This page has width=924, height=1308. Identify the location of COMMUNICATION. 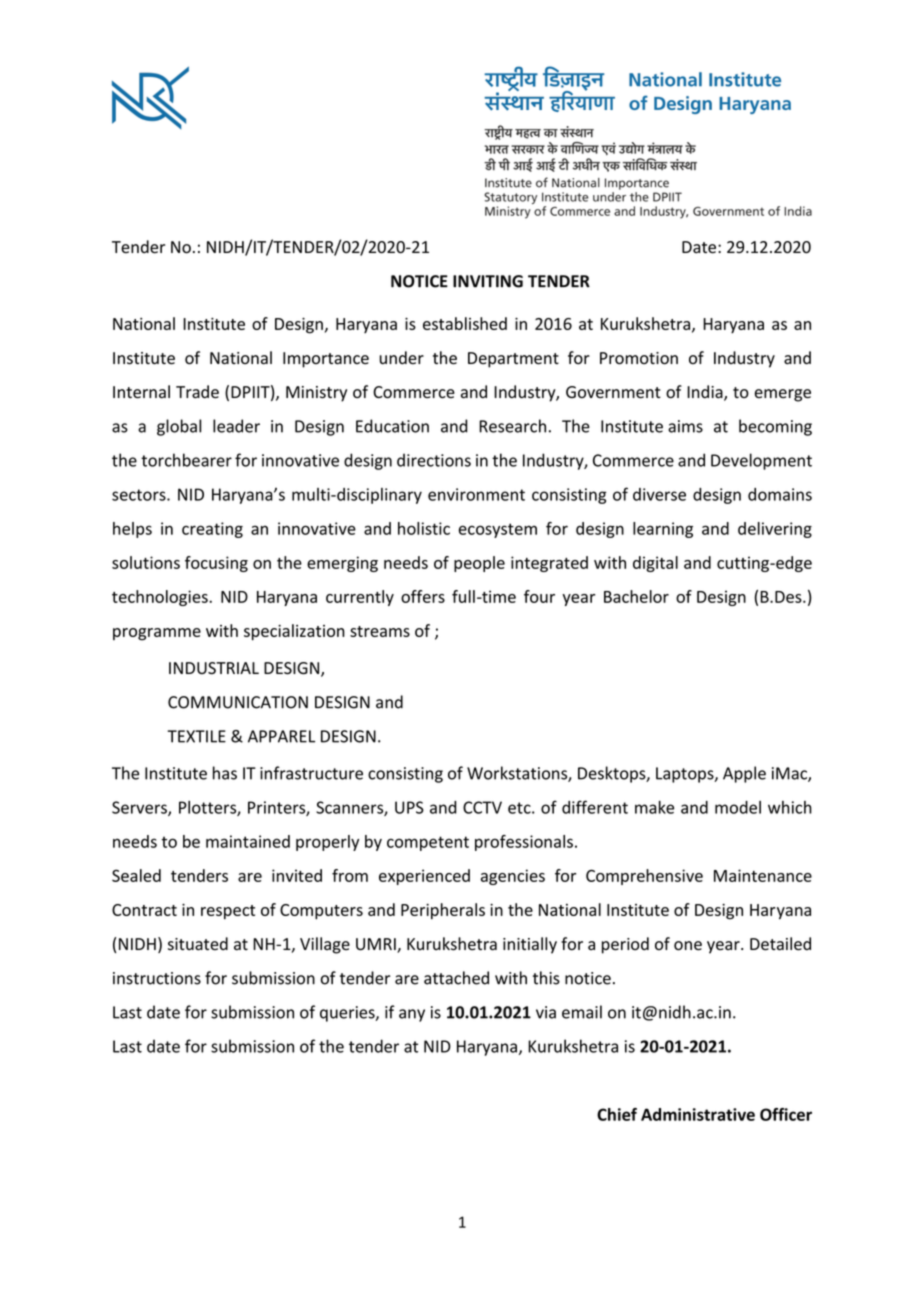
(238, 702).
